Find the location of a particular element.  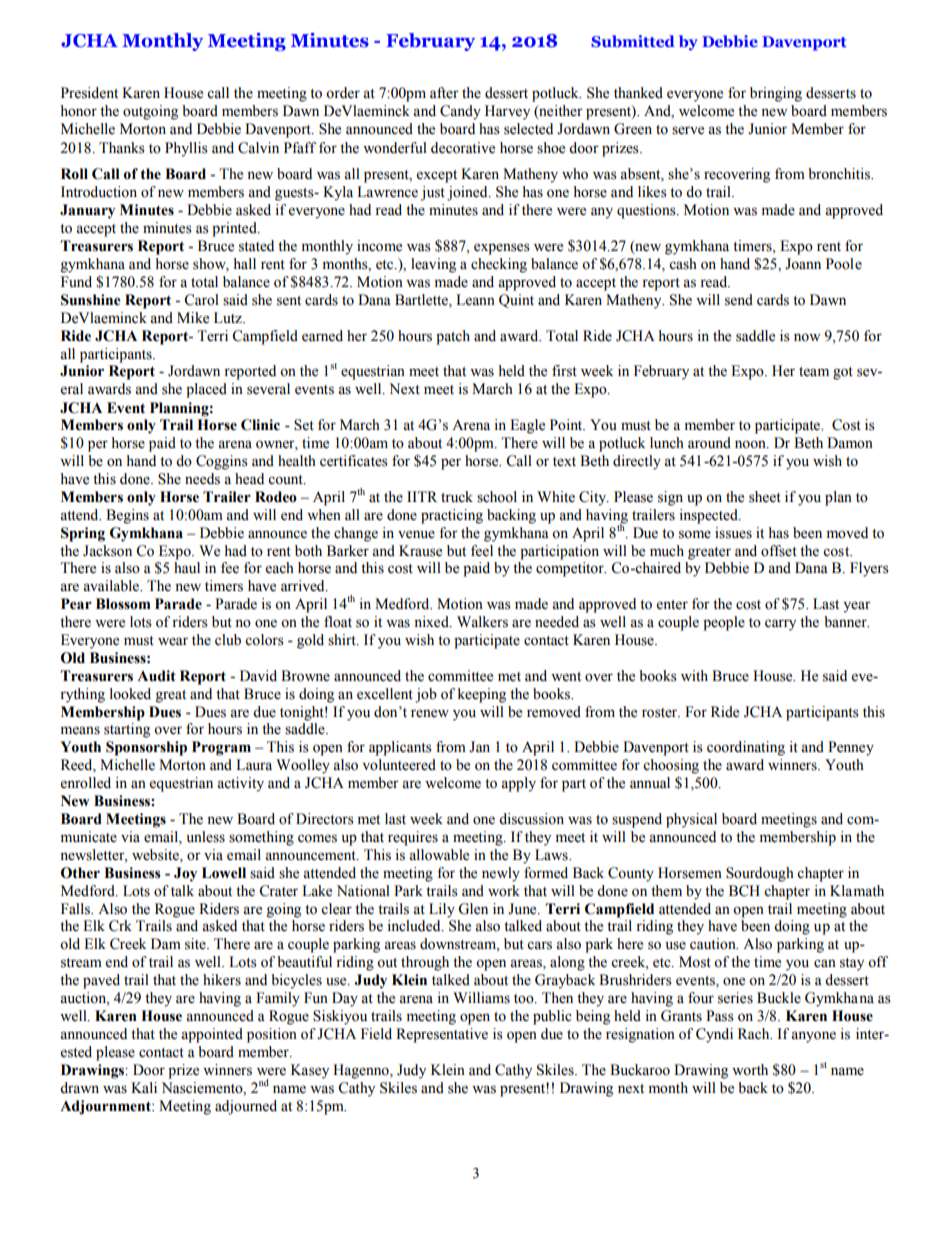

Kali is located at coordinates (144, 1087).
